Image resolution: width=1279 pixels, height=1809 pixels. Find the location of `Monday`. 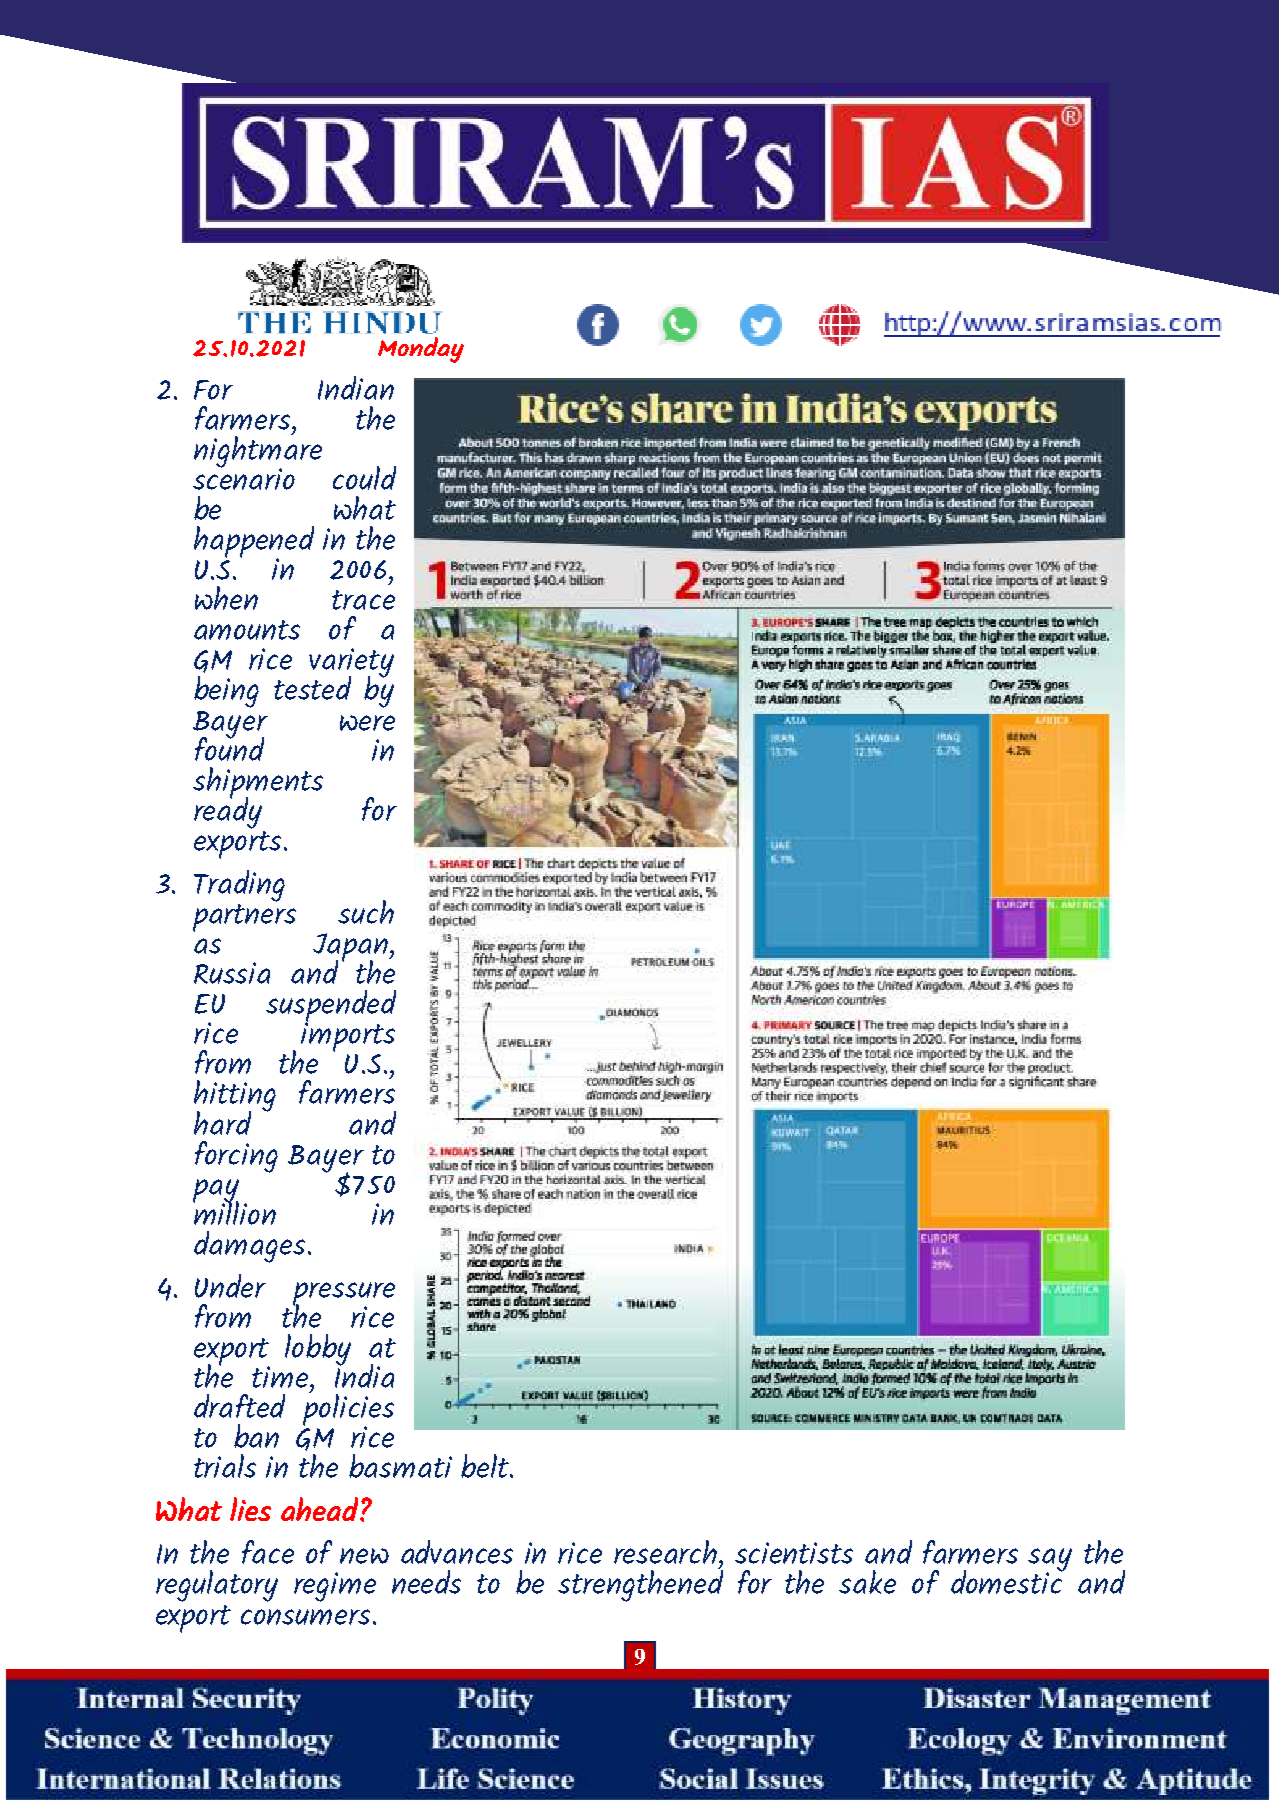

Monday is located at coordinates (421, 350).
